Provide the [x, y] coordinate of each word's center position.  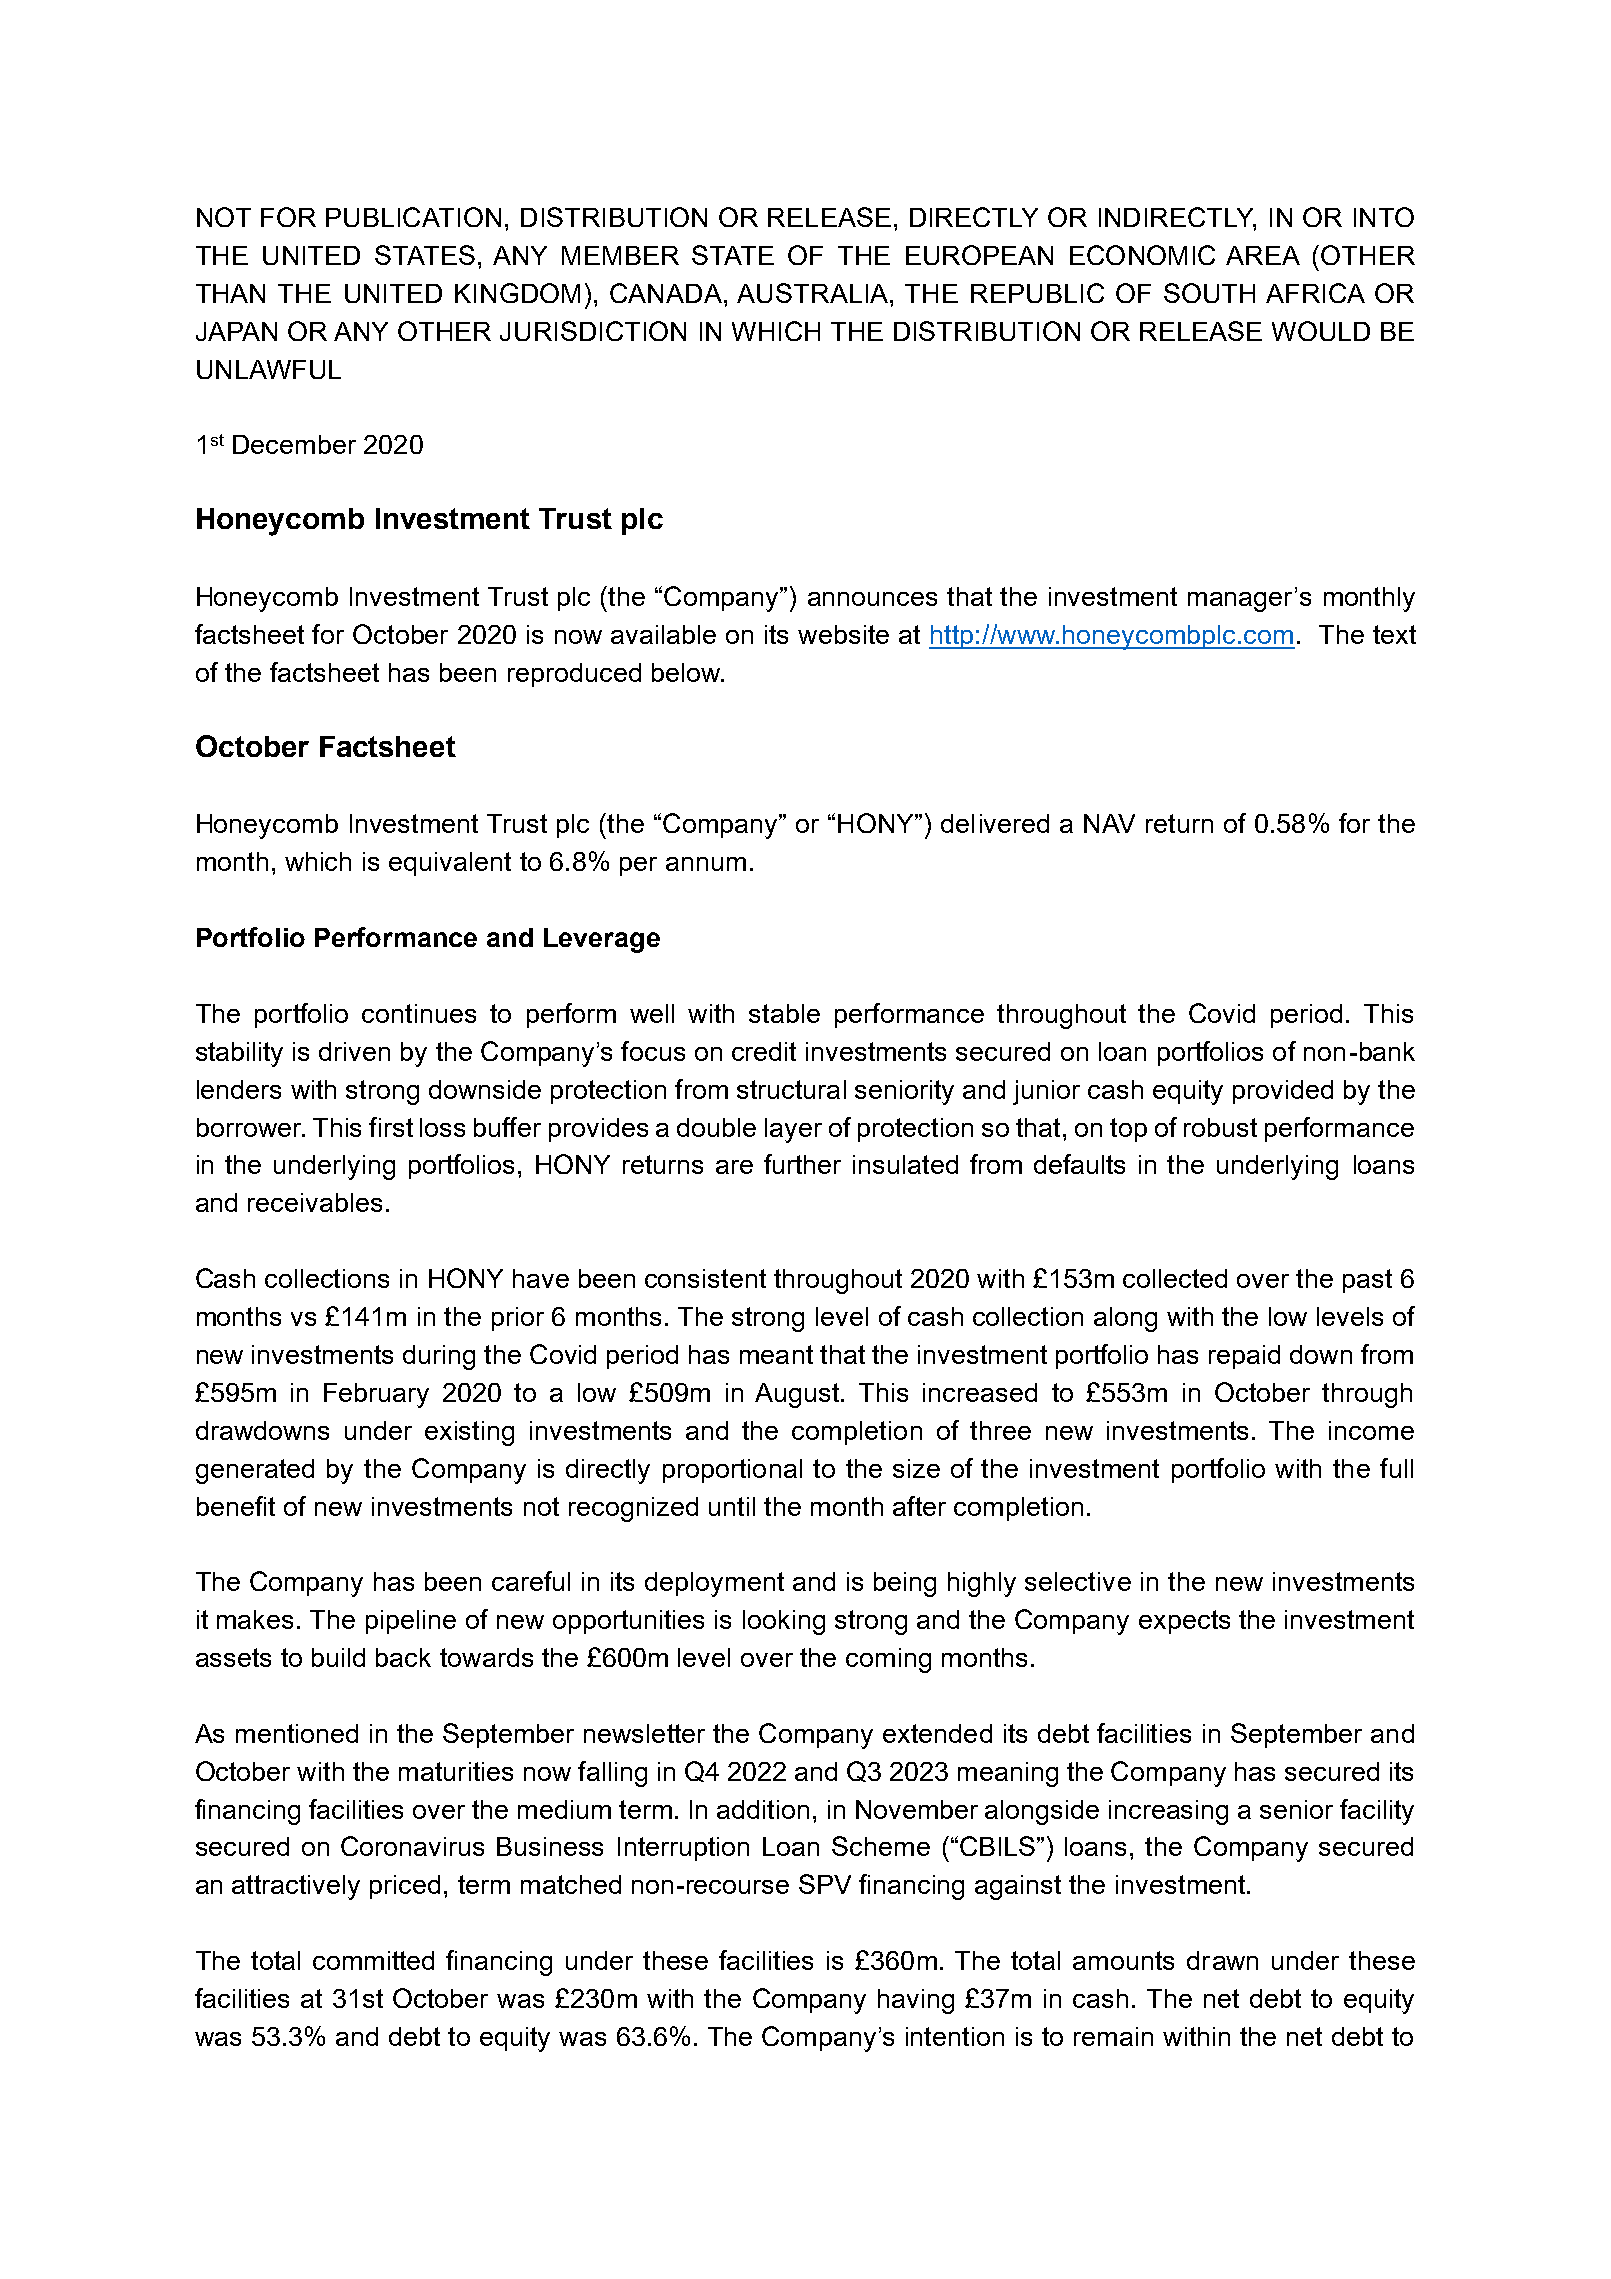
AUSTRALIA [814, 293]
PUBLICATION [413, 217]
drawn [1222, 1960]
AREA [1263, 255]
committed [373, 1960]
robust [1220, 1127]
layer [793, 1130]
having [916, 2001]
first [391, 1127]
